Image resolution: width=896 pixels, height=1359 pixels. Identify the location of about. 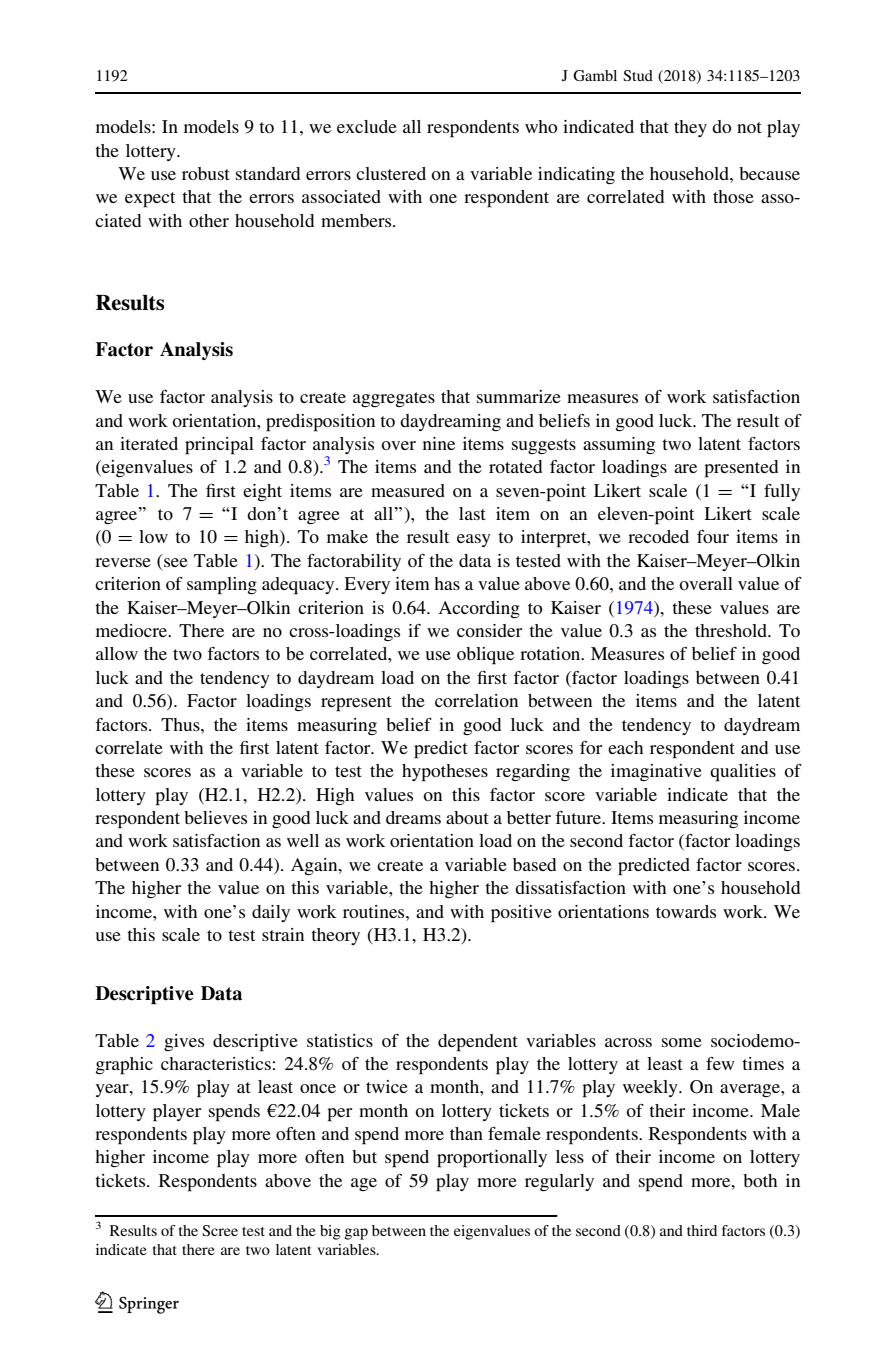
(467, 817).
